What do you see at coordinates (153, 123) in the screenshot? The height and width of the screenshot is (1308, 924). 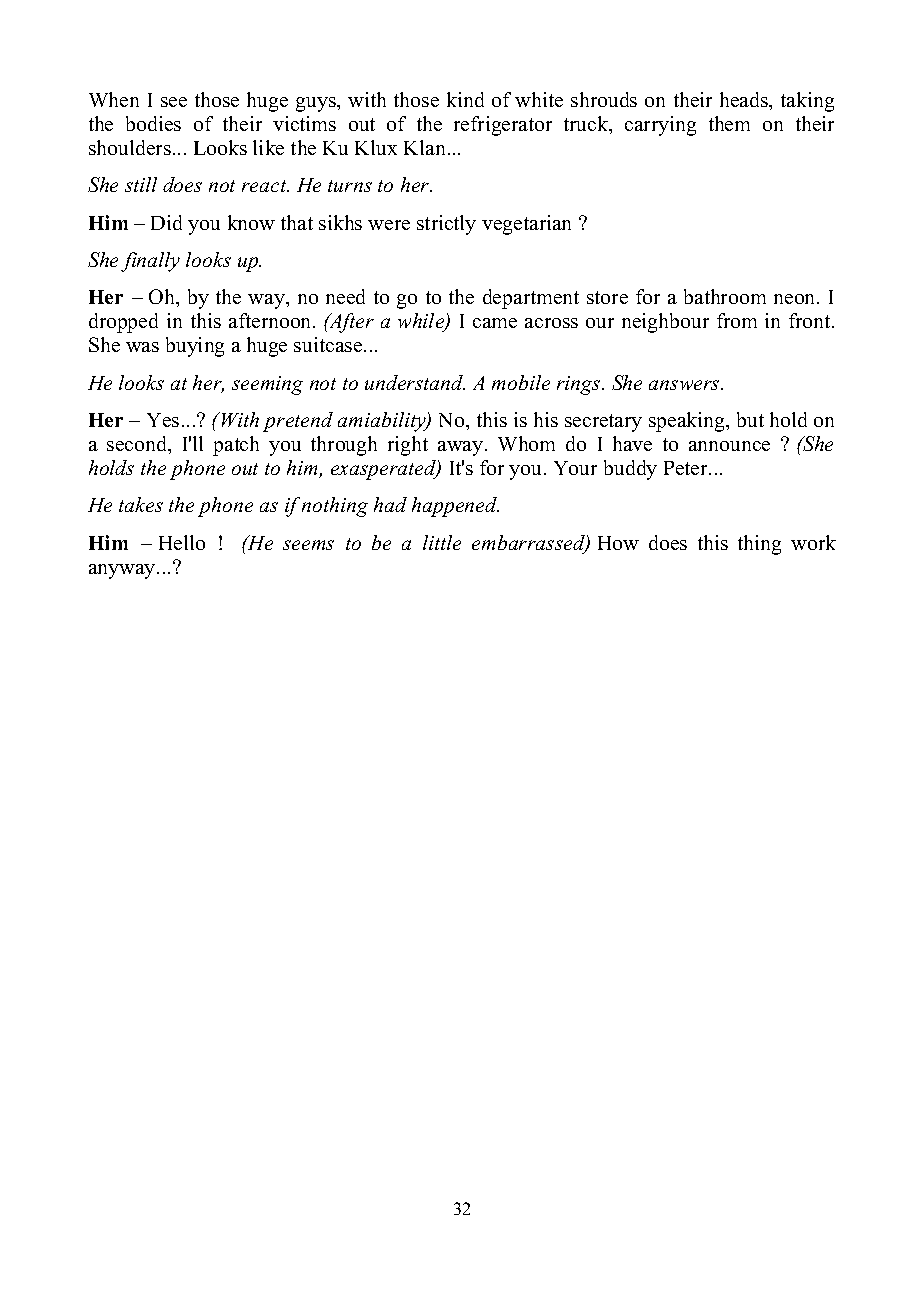 I see `bodies` at bounding box center [153, 123].
